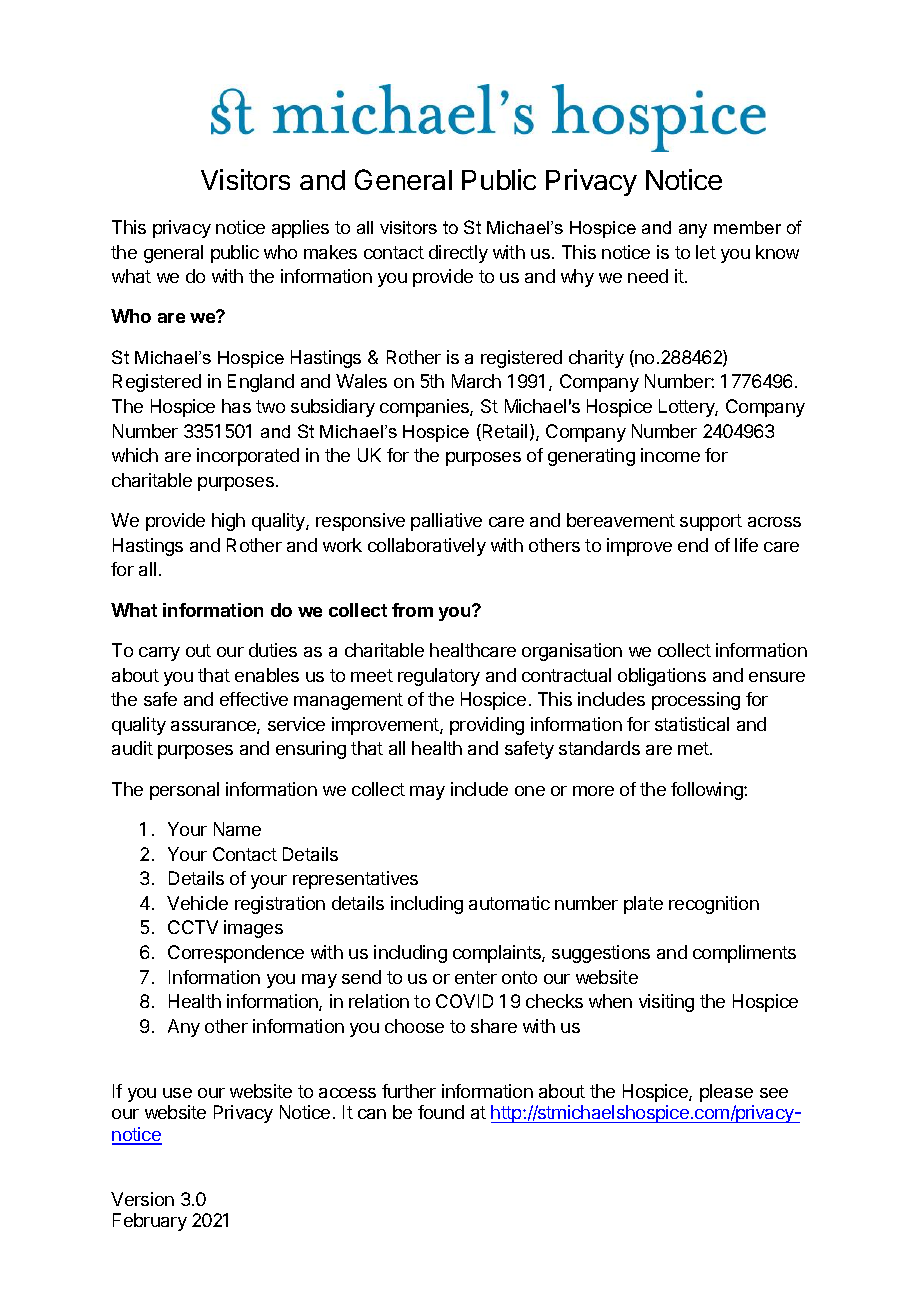 The height and width of the document is (1308, 924). Describe the element at coordinates (300, 229) in the document. I see `applies` at that location.
